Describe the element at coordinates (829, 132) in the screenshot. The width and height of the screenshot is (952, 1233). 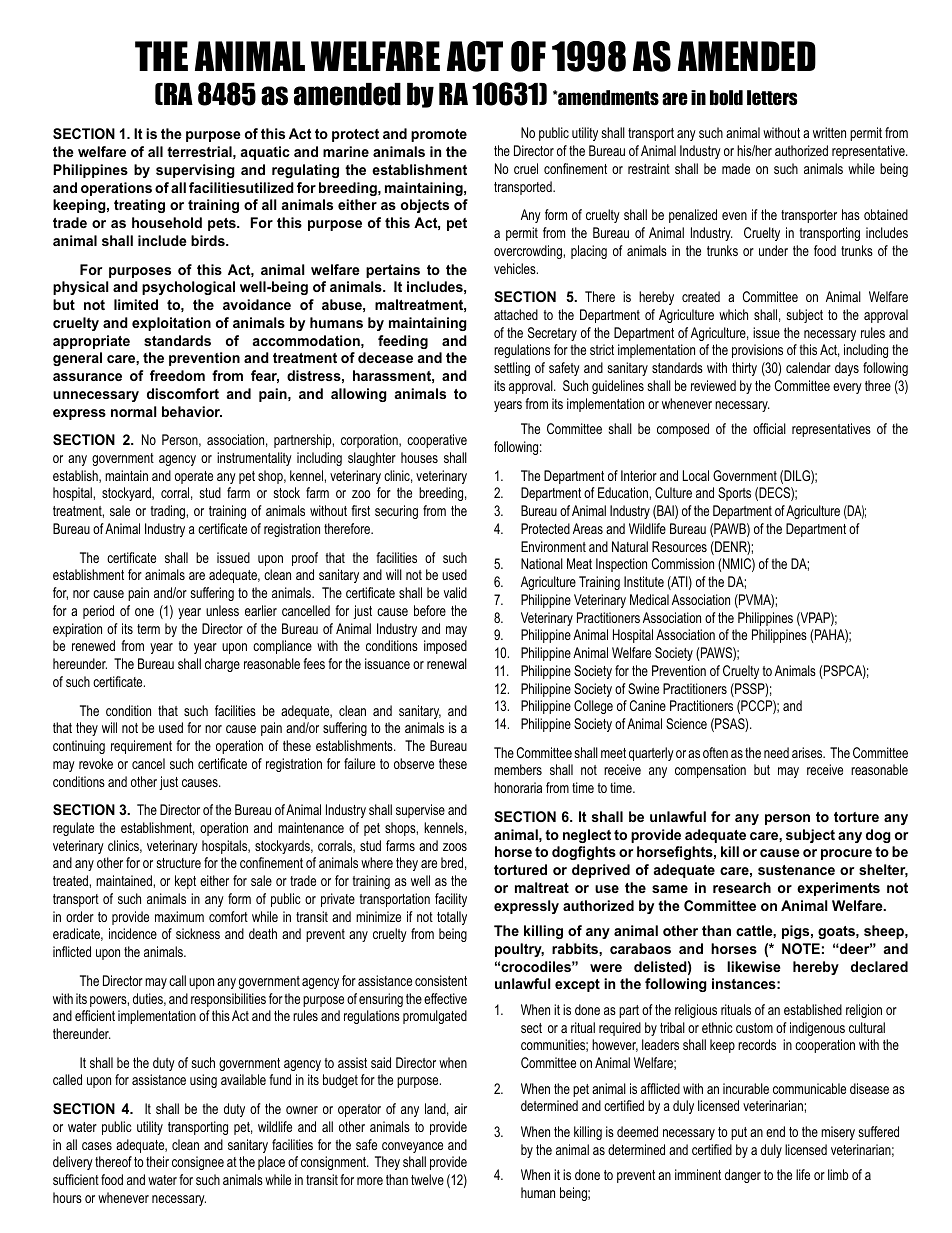
I see `written` at that location.
